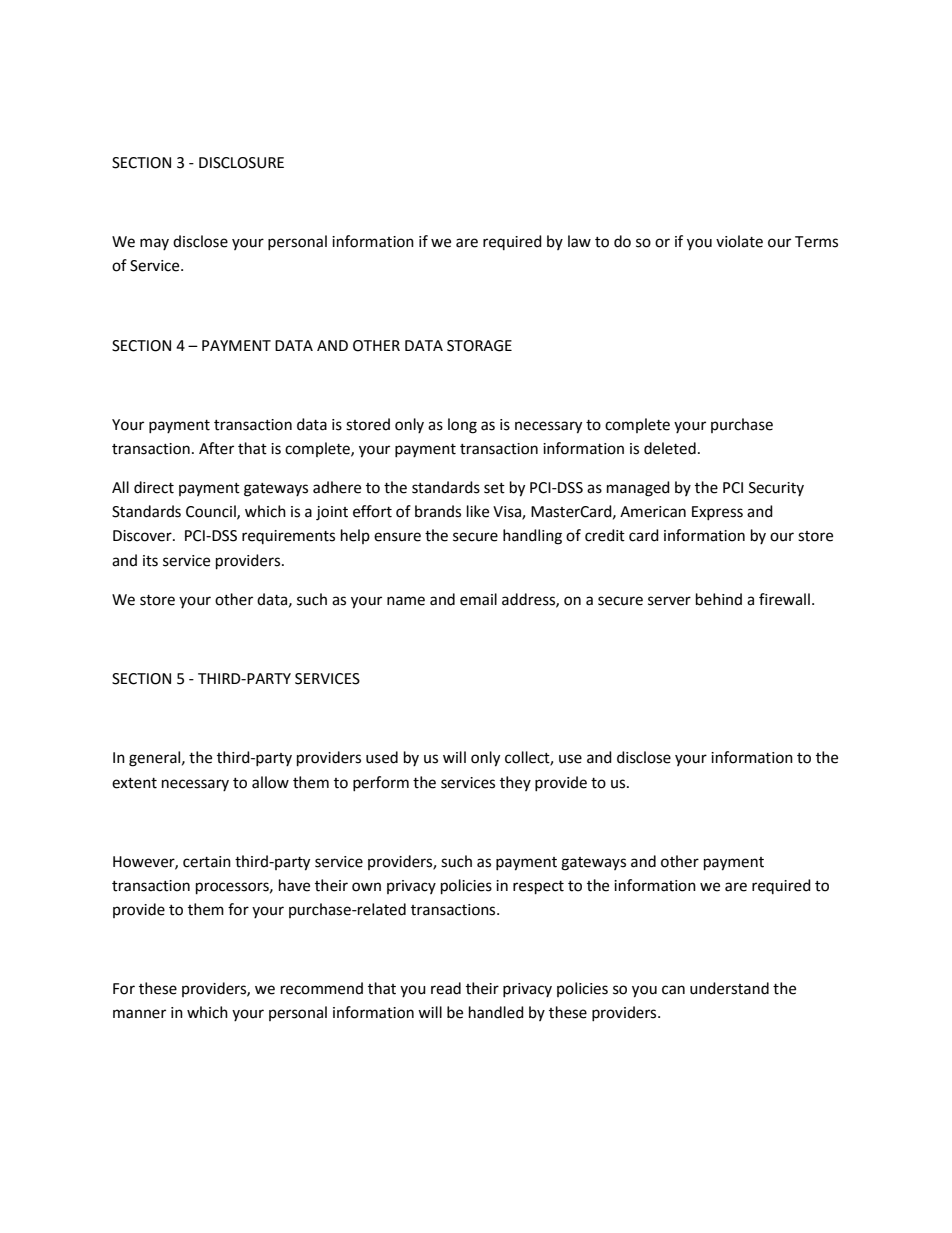 Image resolution: width=952 pixels, height=1233 pixels. What do you see at coordinates (729, 988) in the screenshot?
I see `understand` at bounding box center [729, 988].
